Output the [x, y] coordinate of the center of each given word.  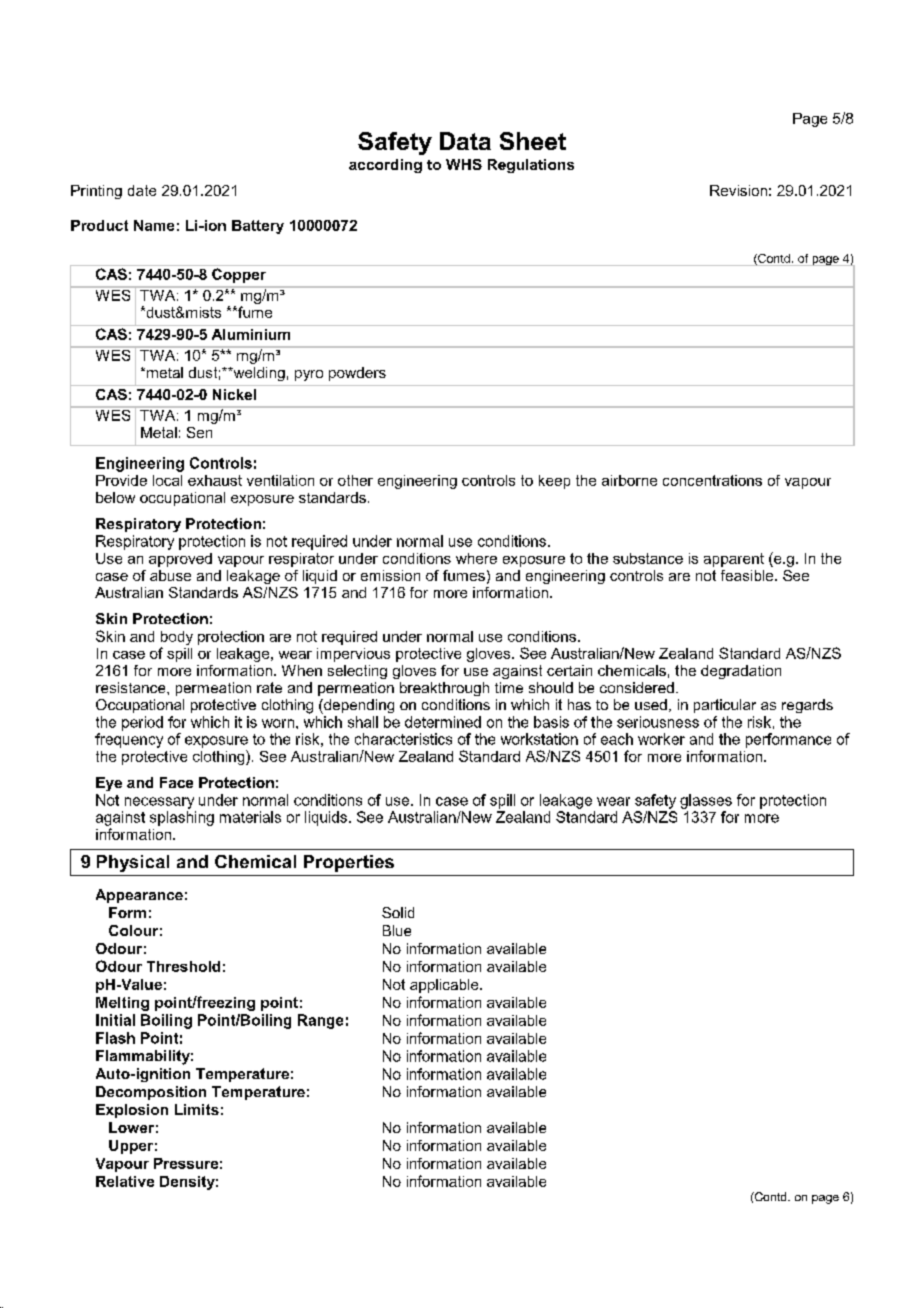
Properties [349, 863]
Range [320, 1021]
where [476, 558]
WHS [464, 164]
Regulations [531, 166]
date [142, 190]
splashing [182, 818]
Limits [197, 1109]
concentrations [712, 480]
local [167, 480]
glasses [706, 801]
